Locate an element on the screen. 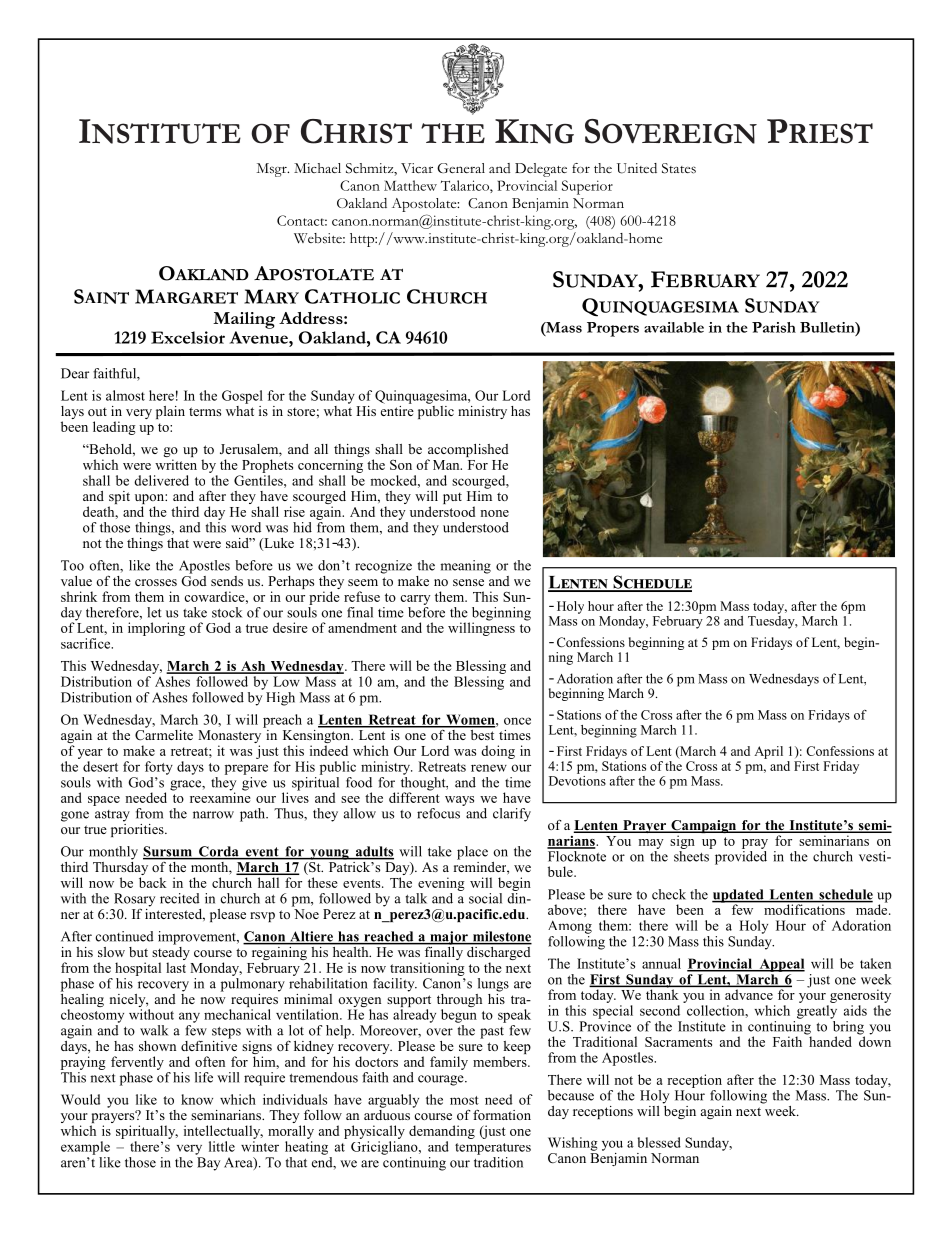 This screenshot has width=952, height=1233. social is located at coordinates (485, 898).
